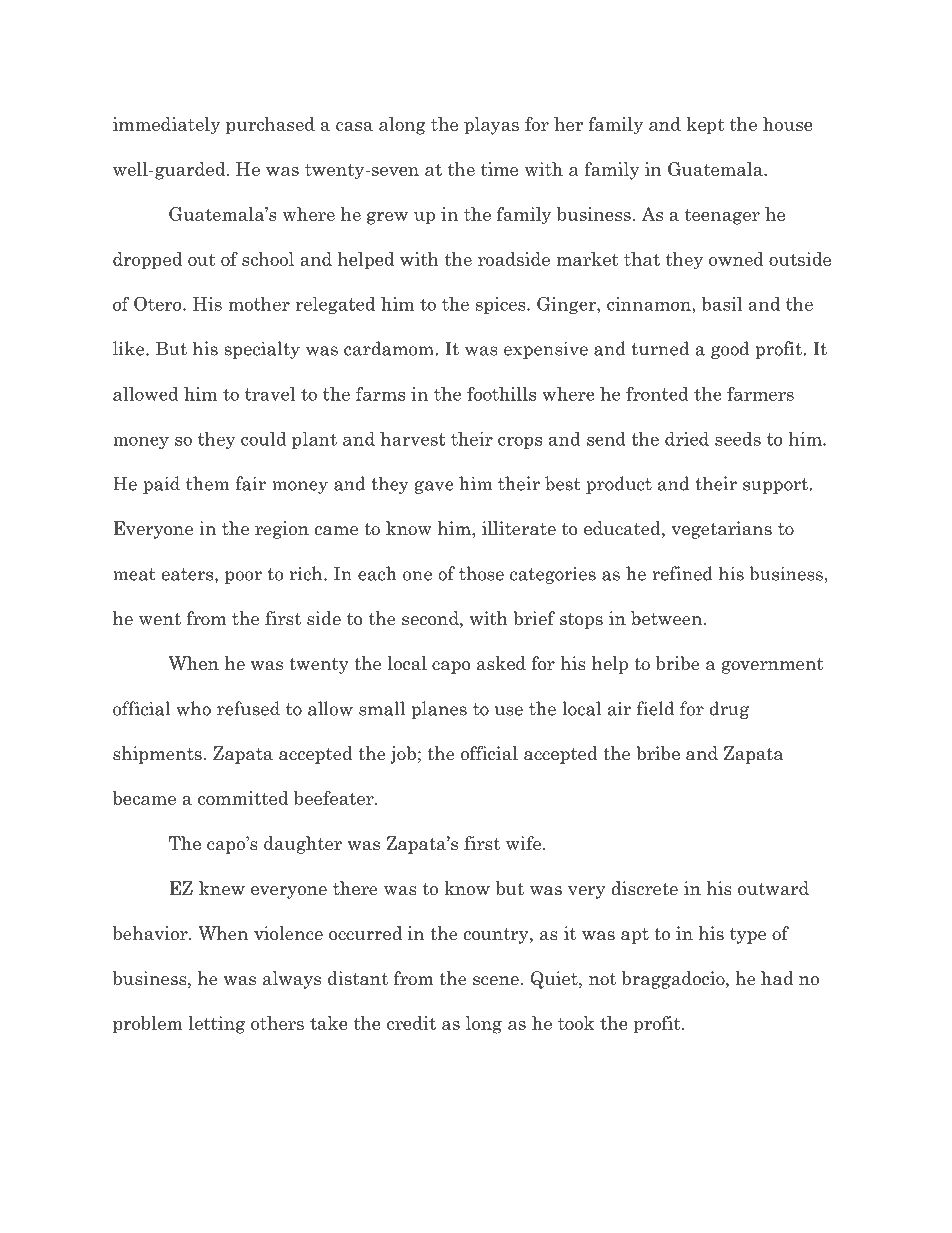 The width and height of the screenshot is (952, 1233). What do you see at coordinates (499, 169) in the screenshot?
I see `time` at bounding box center [499, 169].
